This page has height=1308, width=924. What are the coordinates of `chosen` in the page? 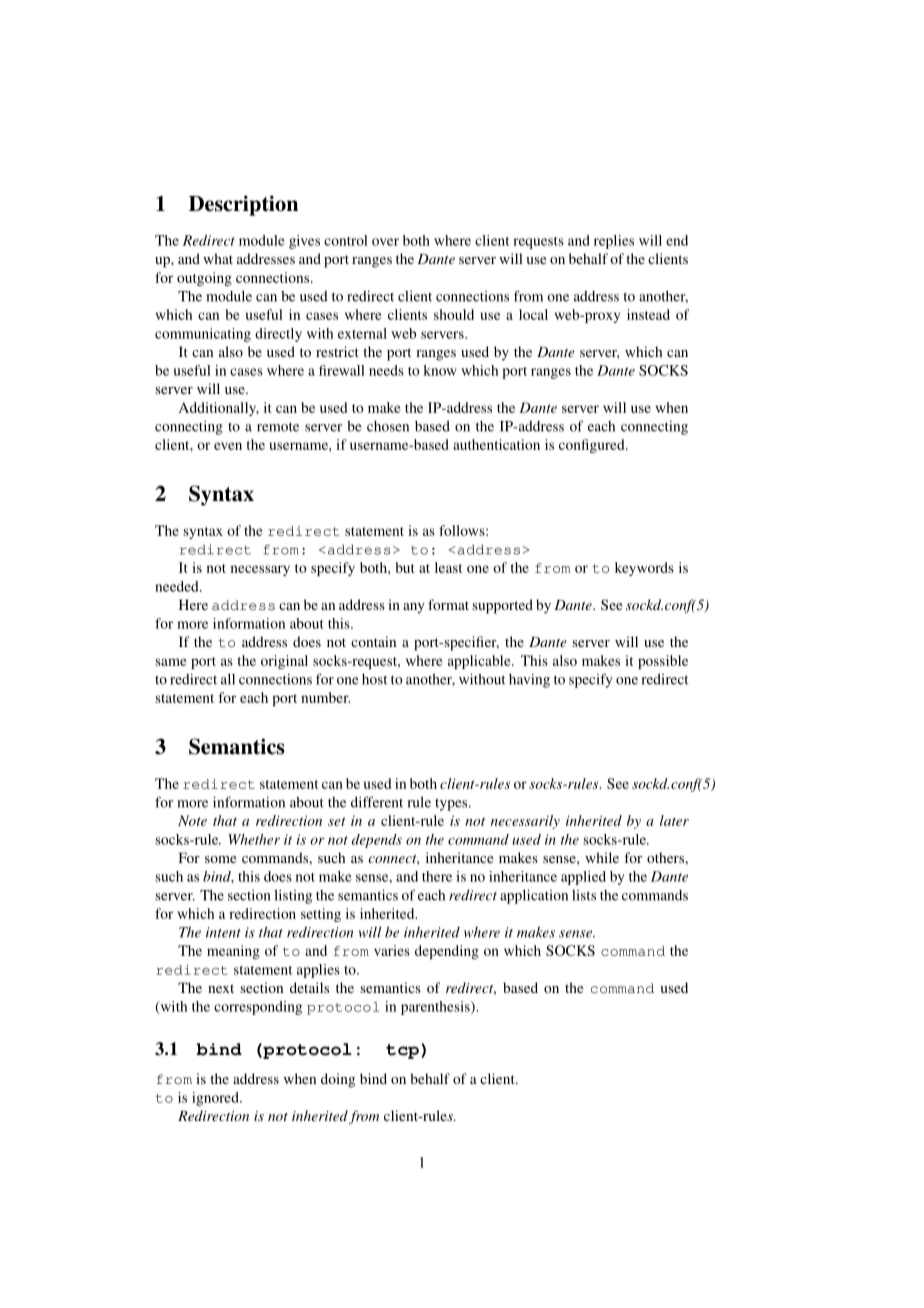 It's located at (388, 426).
